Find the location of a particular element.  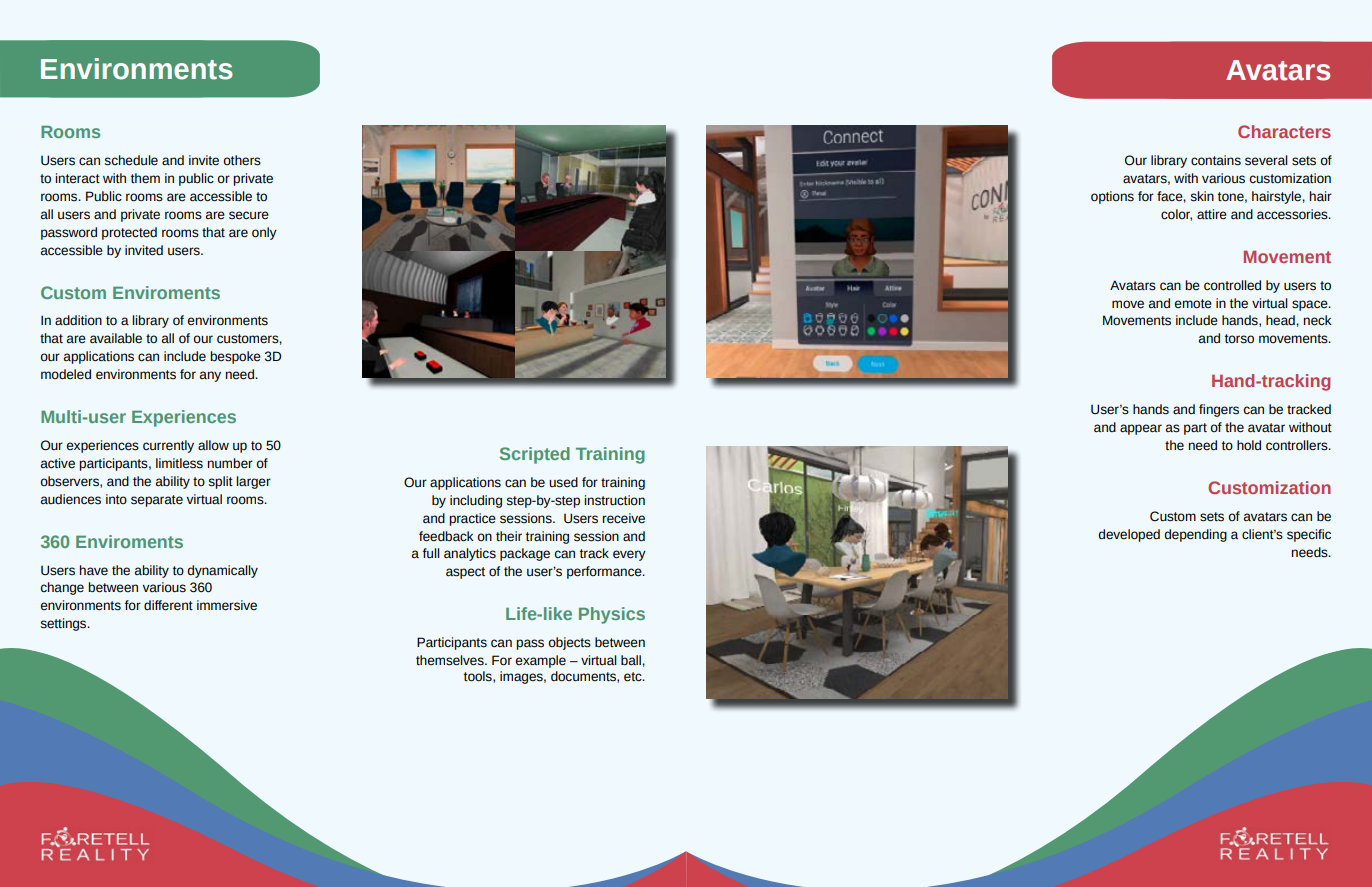

any is located at coordinates (210, 376).
